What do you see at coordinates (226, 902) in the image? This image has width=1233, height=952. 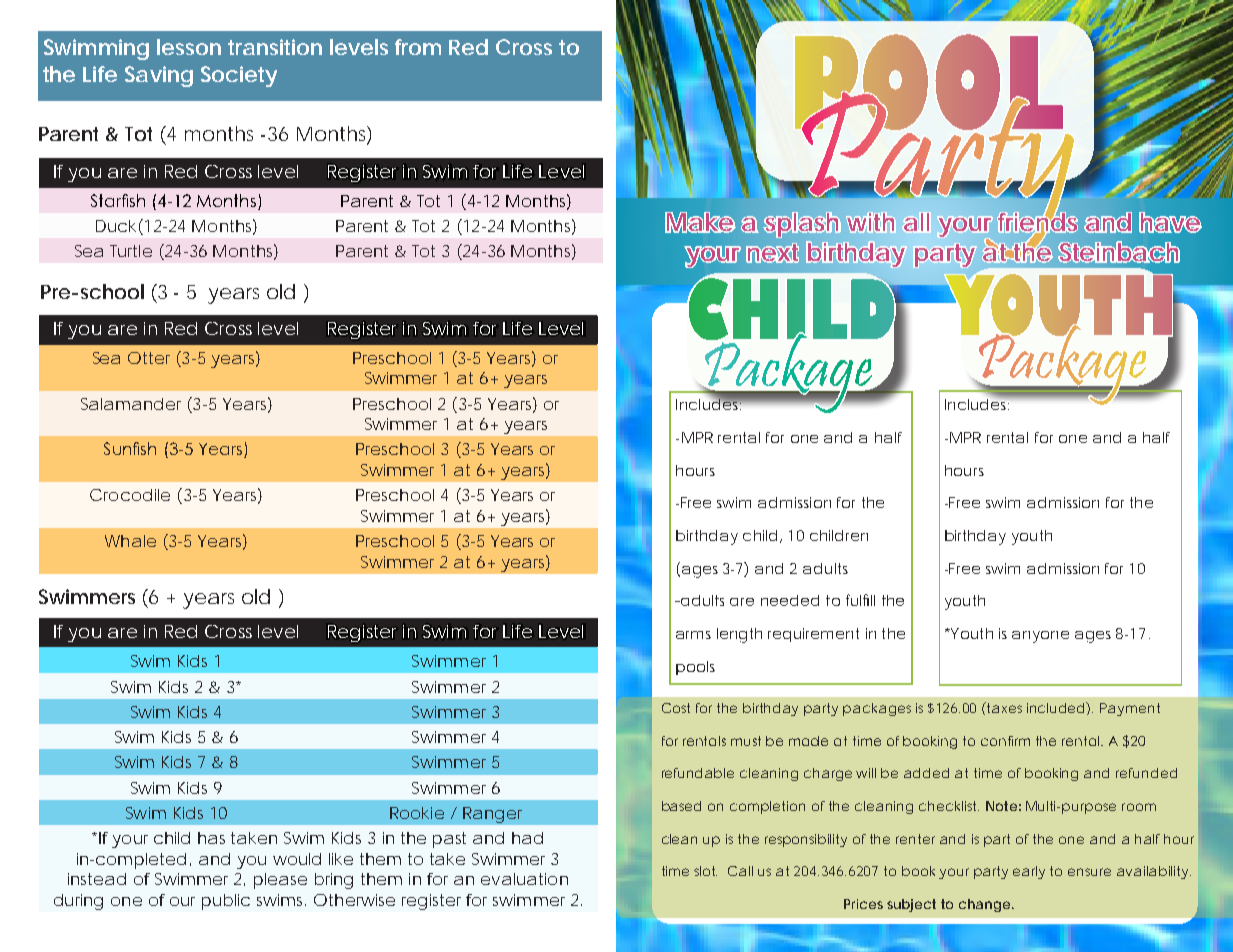 I see `public` at bounding box center [226, 902].
